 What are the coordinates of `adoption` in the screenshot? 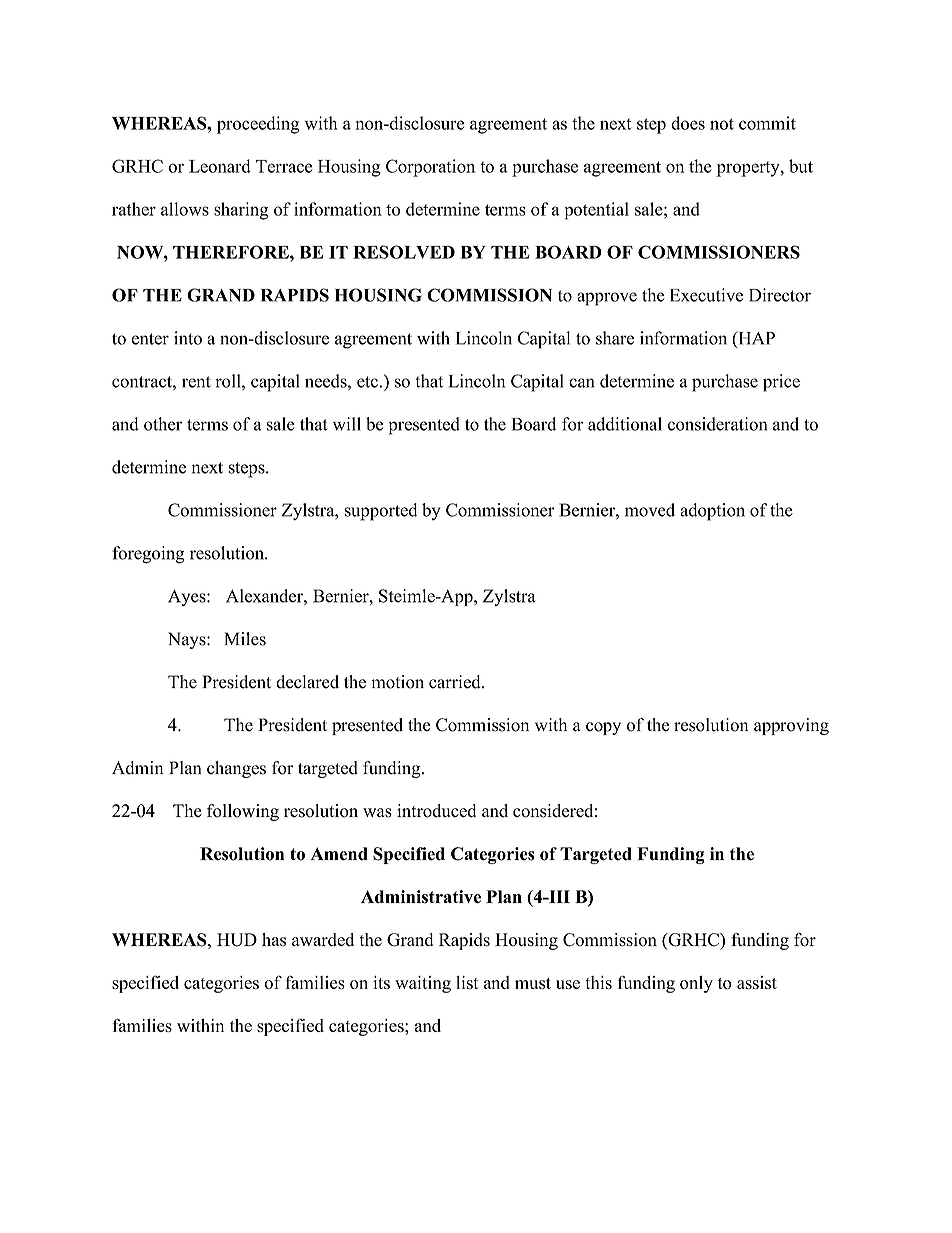 It's located at (712, 512).
